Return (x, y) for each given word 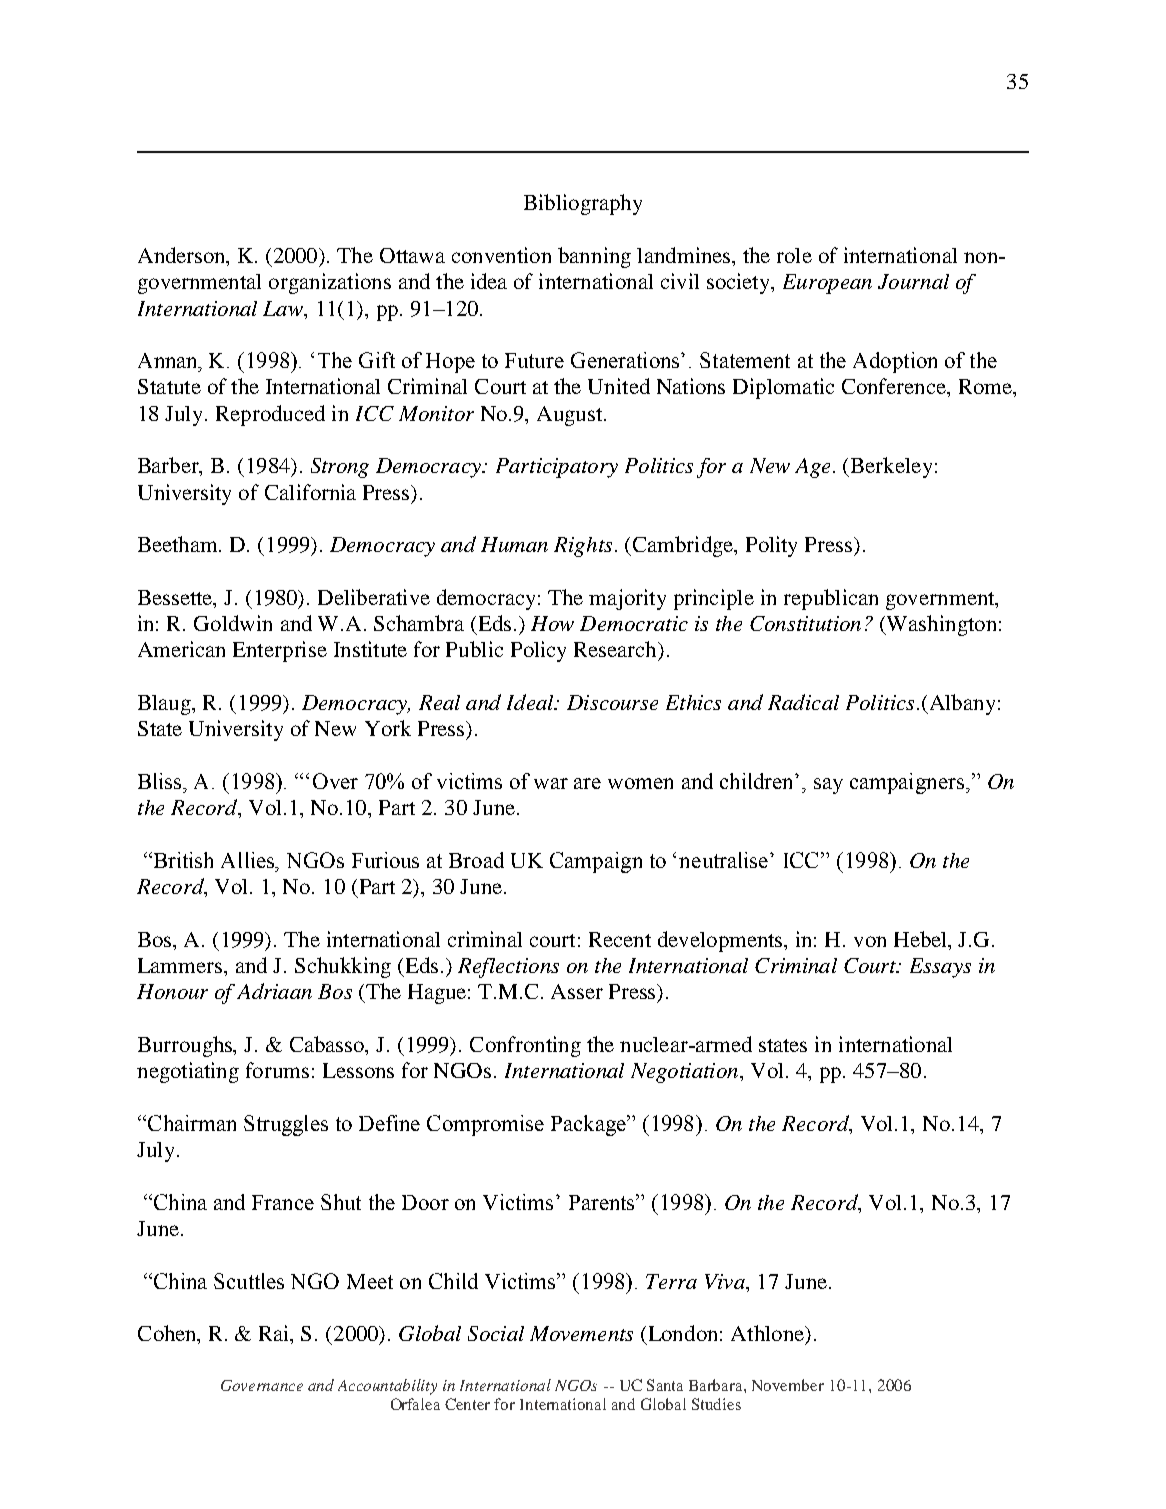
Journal (913, 281)
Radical (803, 702)
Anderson (183, 256)
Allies (249, 860)
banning (594, 257)
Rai (275, 1334)
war (551, 783)
